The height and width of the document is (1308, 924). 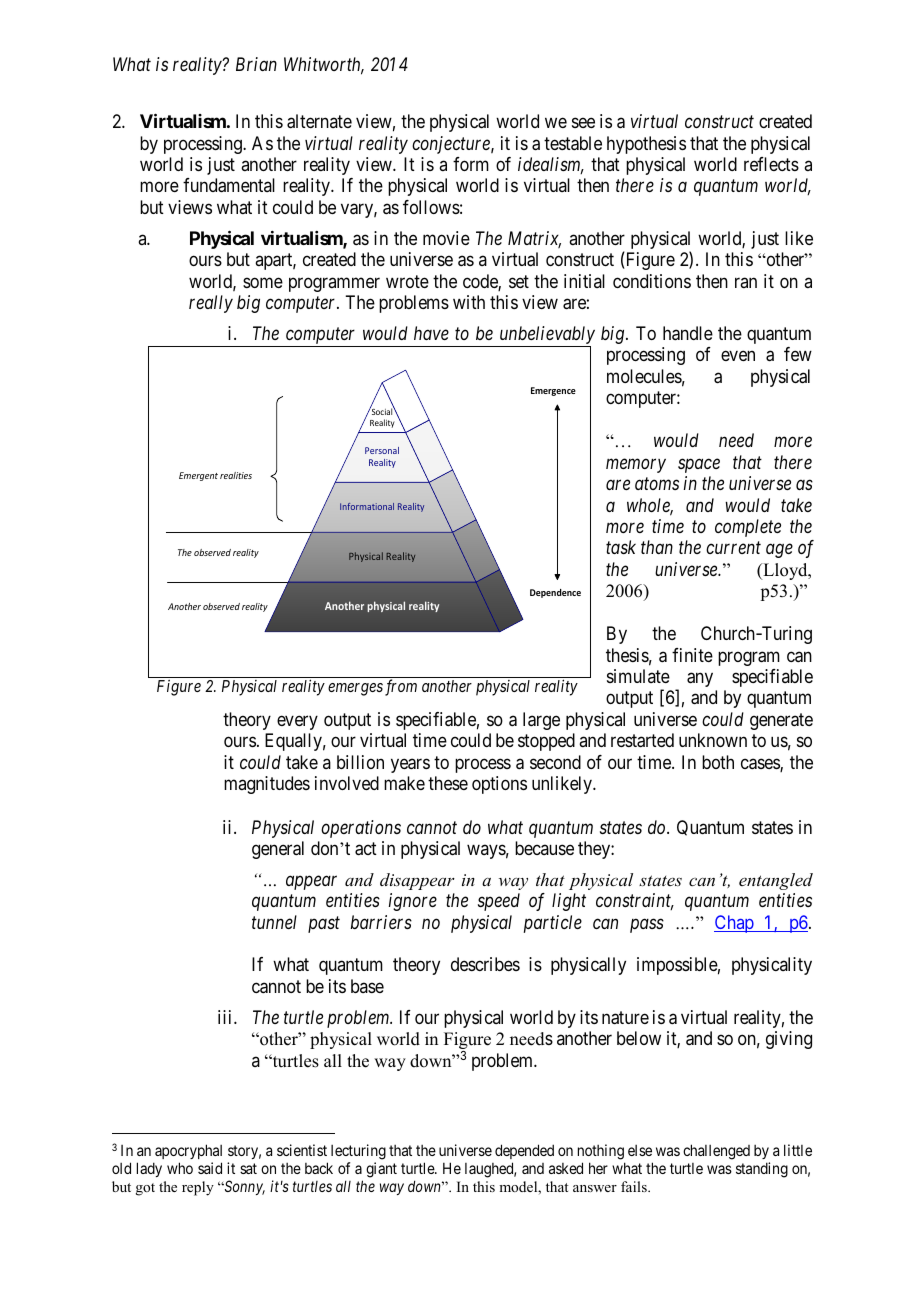 I want to click on apocryphal, so click(x=188, y=1151).
